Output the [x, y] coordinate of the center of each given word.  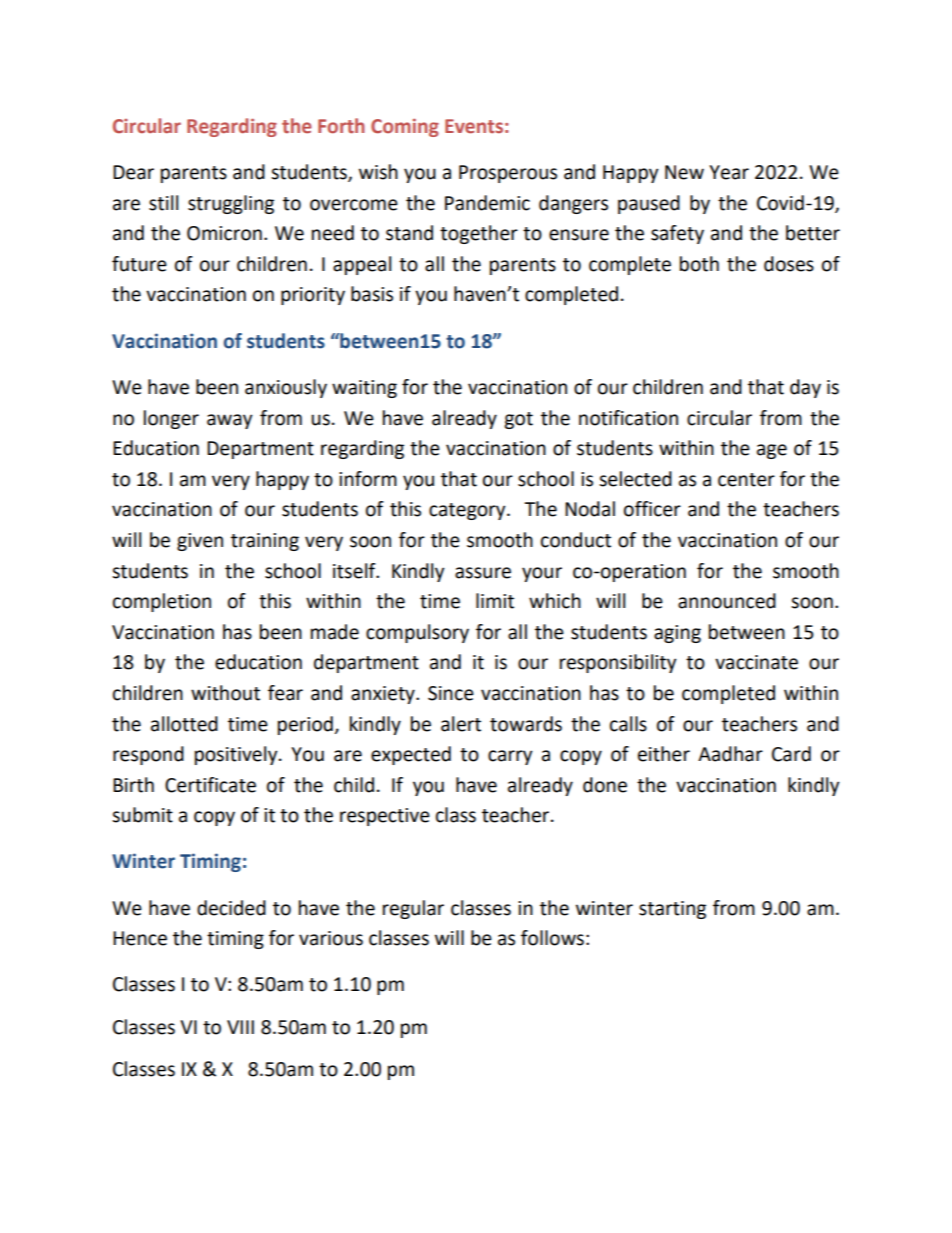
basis [372, 294]
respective [385, 817]
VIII [240, 1027]
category [468, 511]
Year [729, 172]
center [746, 480]
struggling [231, 204]
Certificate [210, 785]
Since [451, 693]
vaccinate [756, 662]
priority [313, 296]
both [699, 264]
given [200, 542]
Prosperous [508, 174]
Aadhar [730, 754]
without [225, 693]
